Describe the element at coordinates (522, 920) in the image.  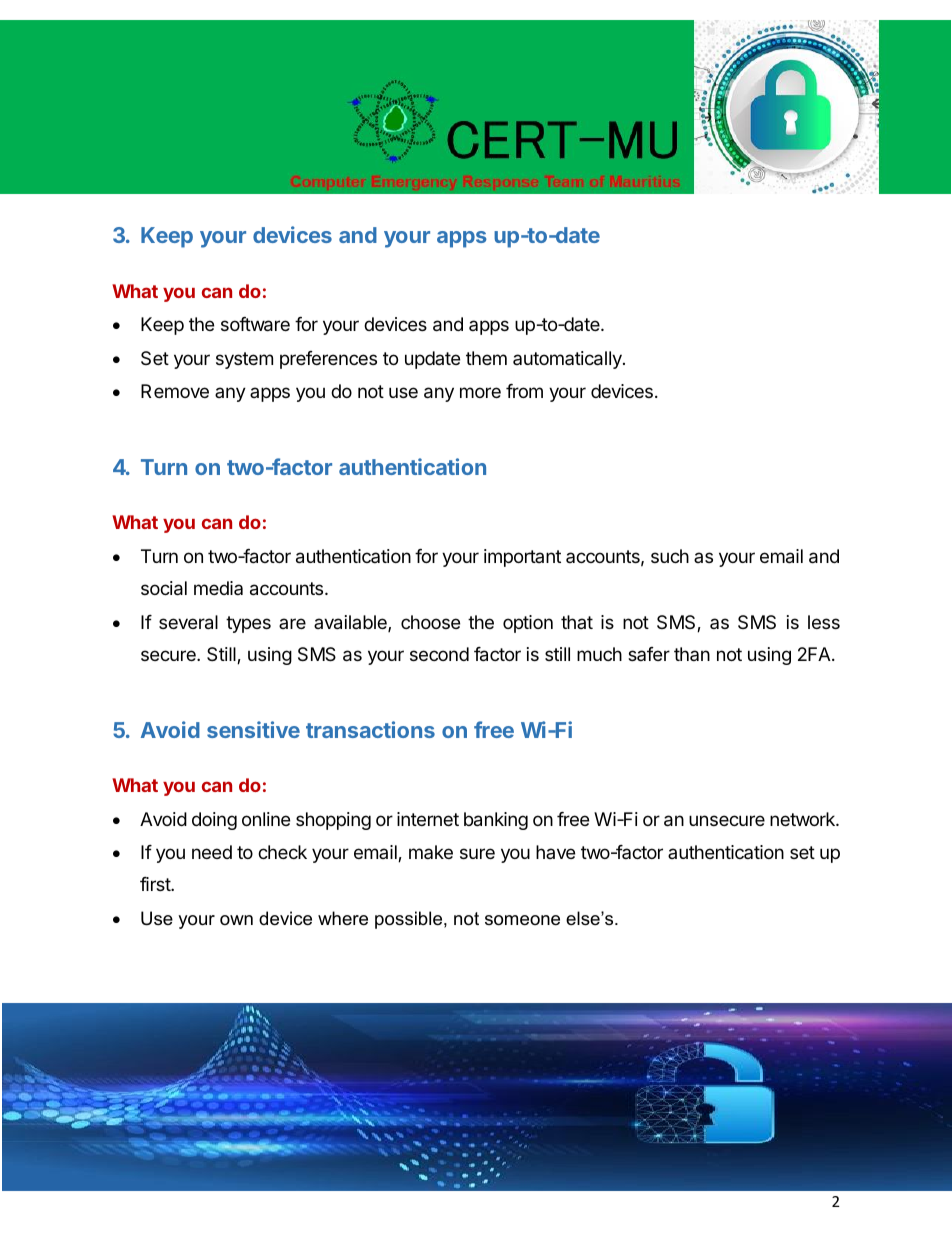
I see `someone` at that location.
